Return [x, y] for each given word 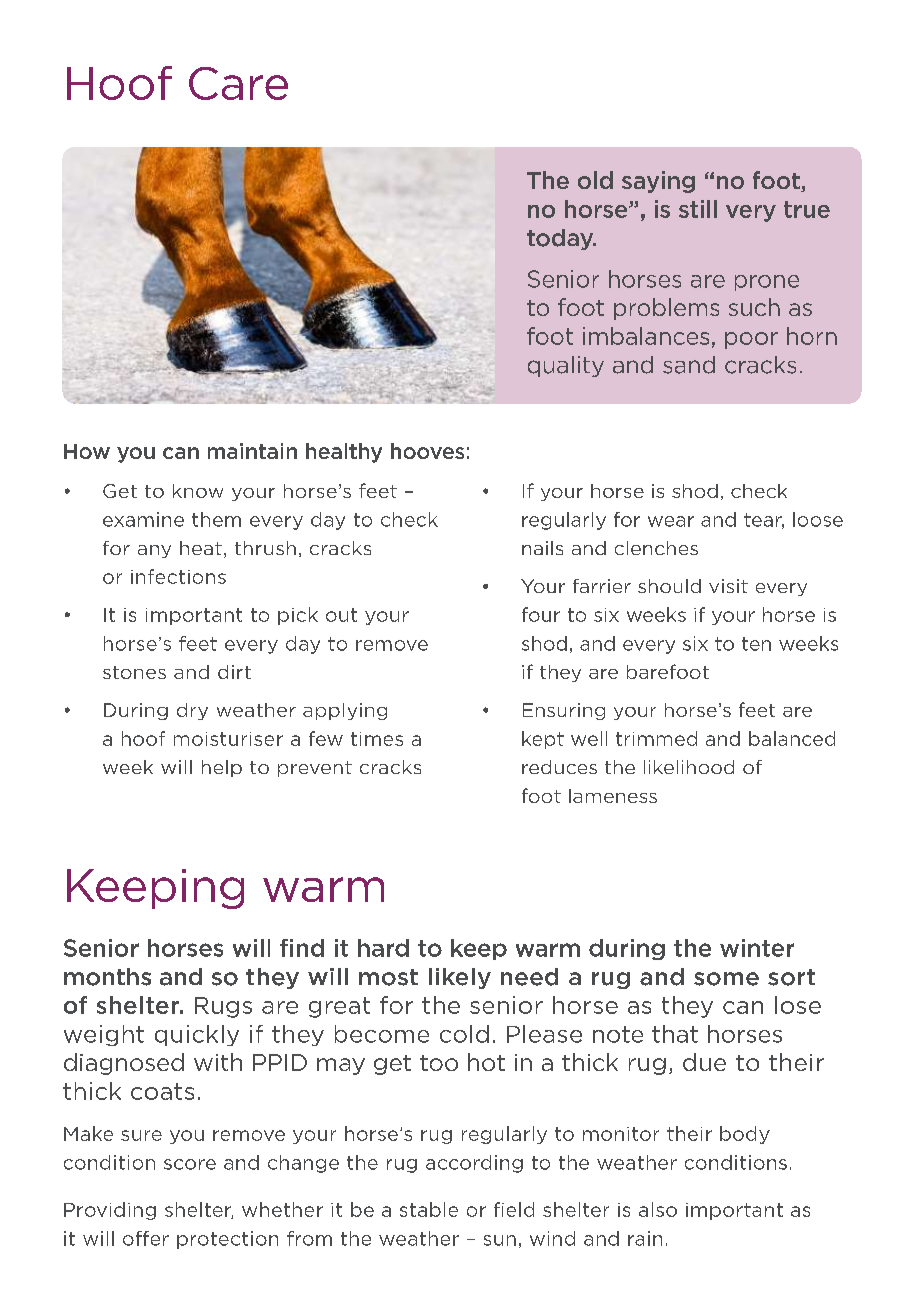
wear [671, 521]
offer [146, 1238]
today [561, 239]
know [198, 491]
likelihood [689, 767]
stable [429, 1209]
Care [238, 83]
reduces [559, 767]
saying [658, 182]
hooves [427, 451]
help [222, 768]
